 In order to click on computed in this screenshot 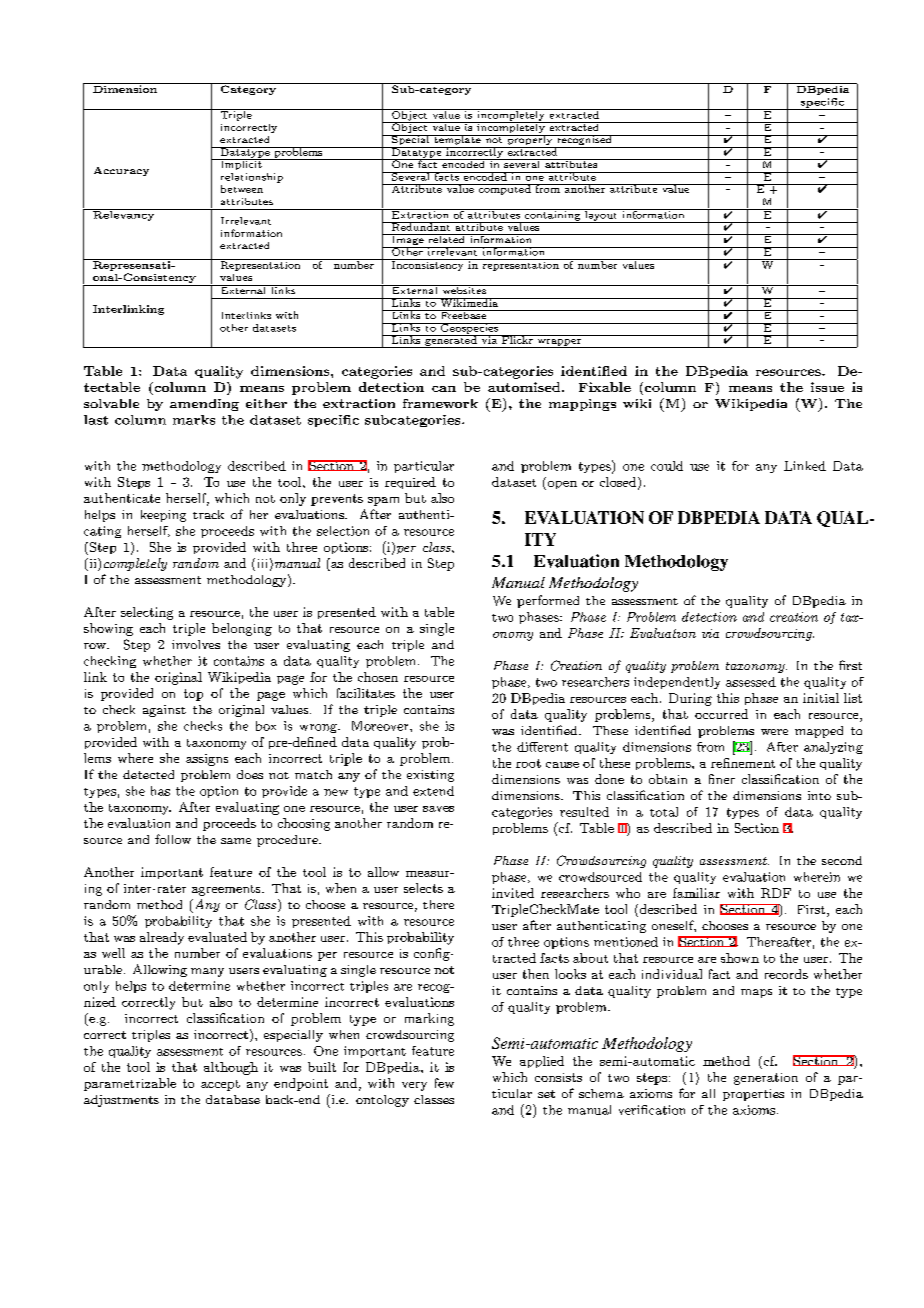, I will do `click(504, 189)`.
